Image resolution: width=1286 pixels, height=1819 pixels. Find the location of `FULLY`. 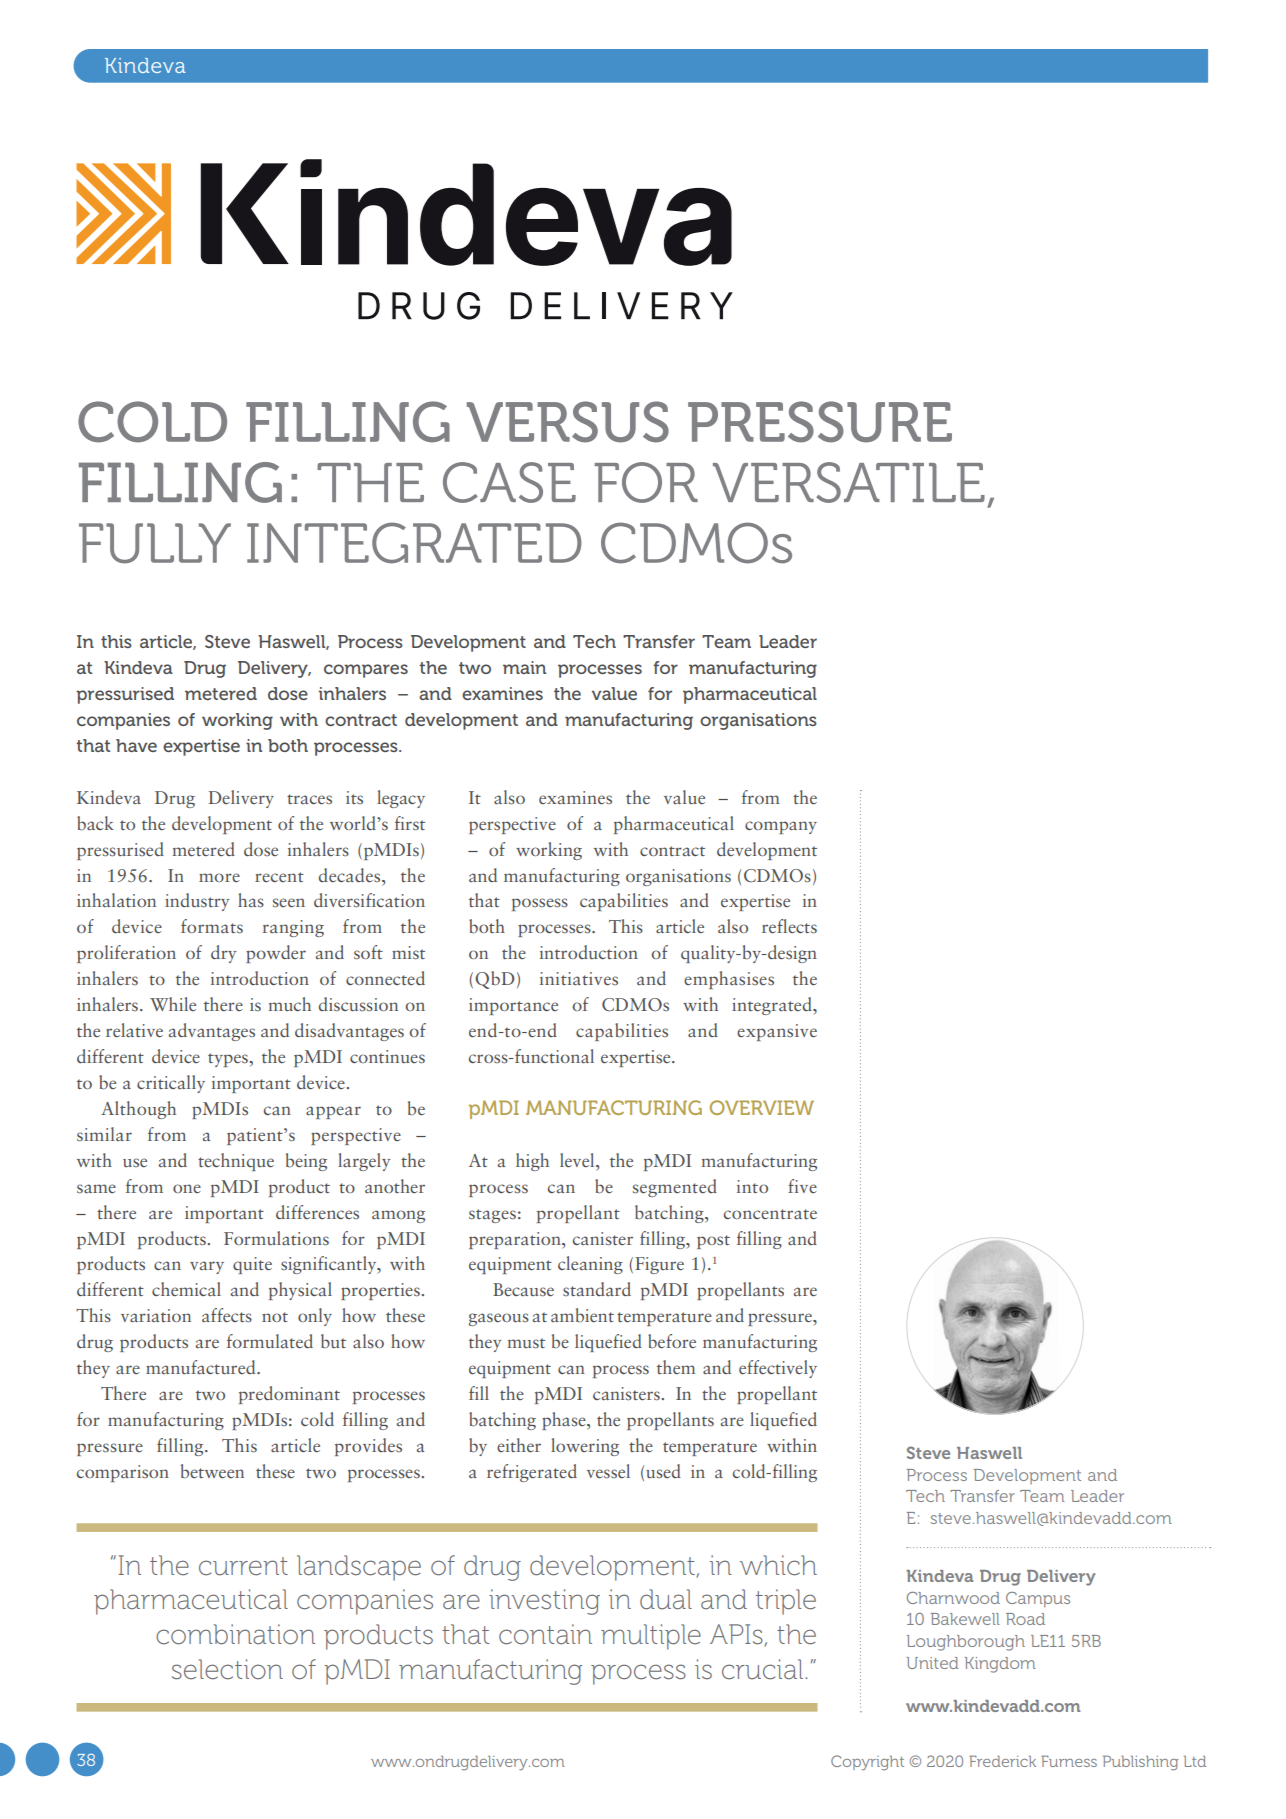

FULLY is located at coordinates (155, 543).
